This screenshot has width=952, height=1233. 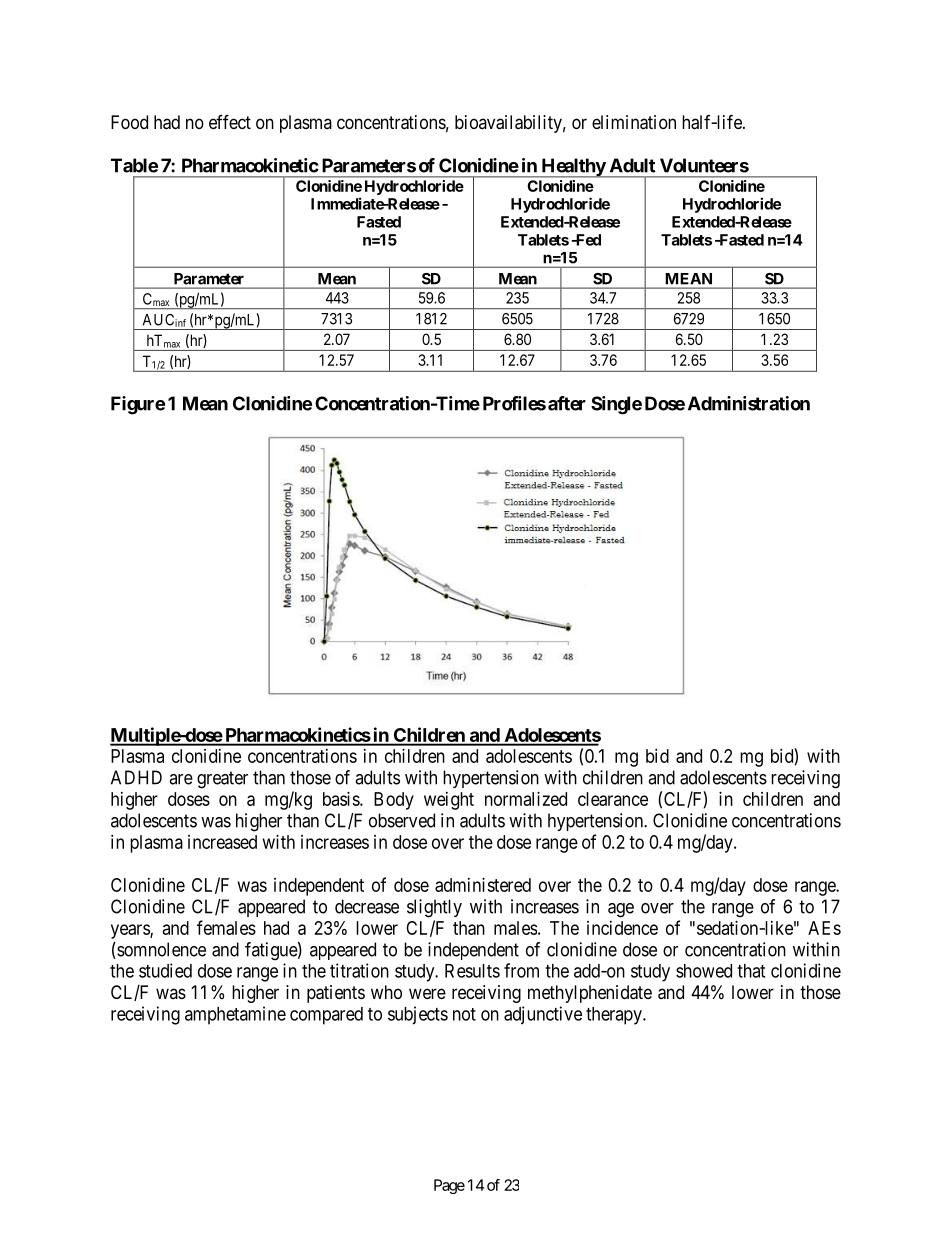 What do you see at coordinates (129, 122) in the screenshot?
I see `Food` at bounding box center [129, 122].
